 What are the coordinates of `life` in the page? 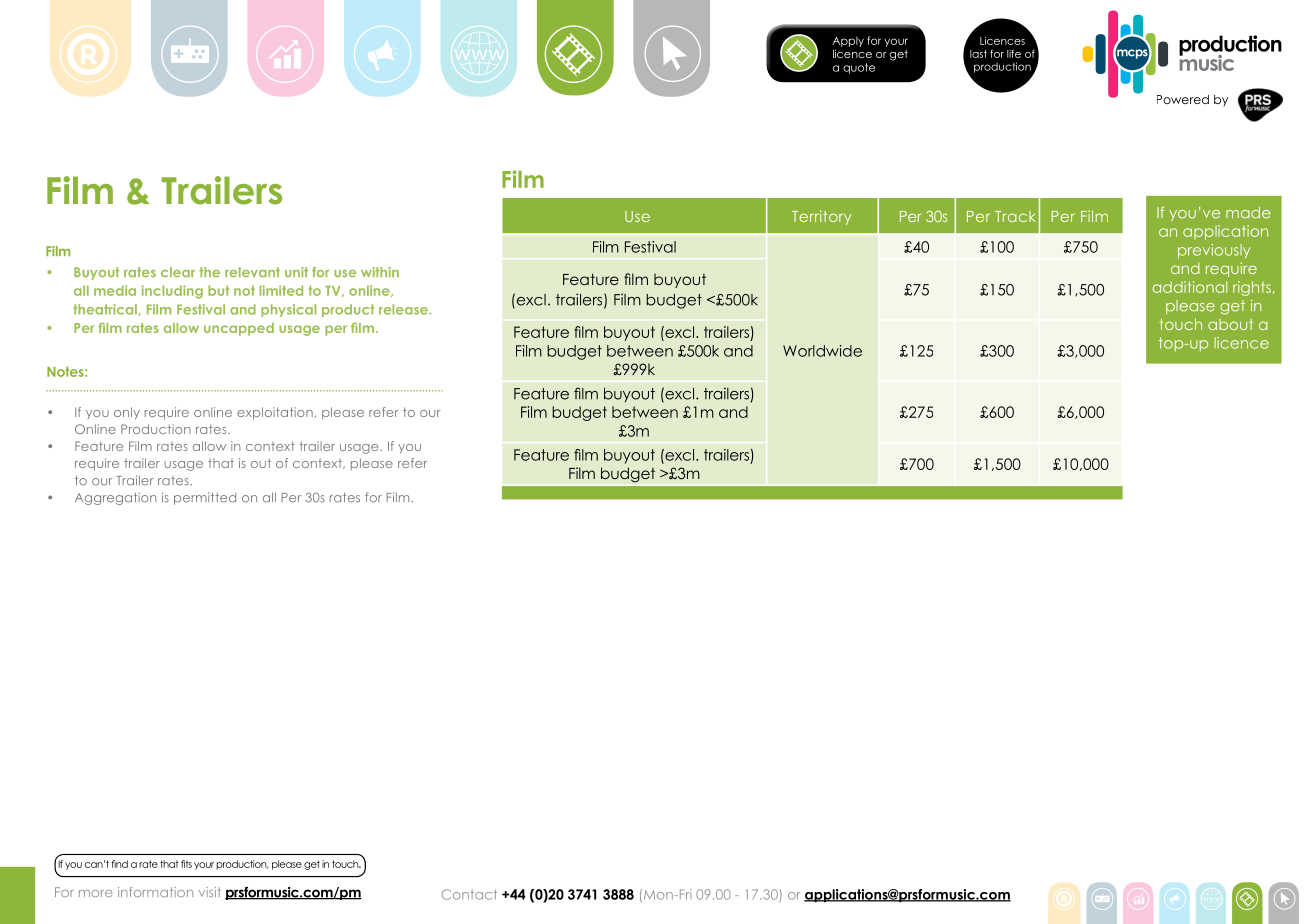 It's located at (1014, 53).
